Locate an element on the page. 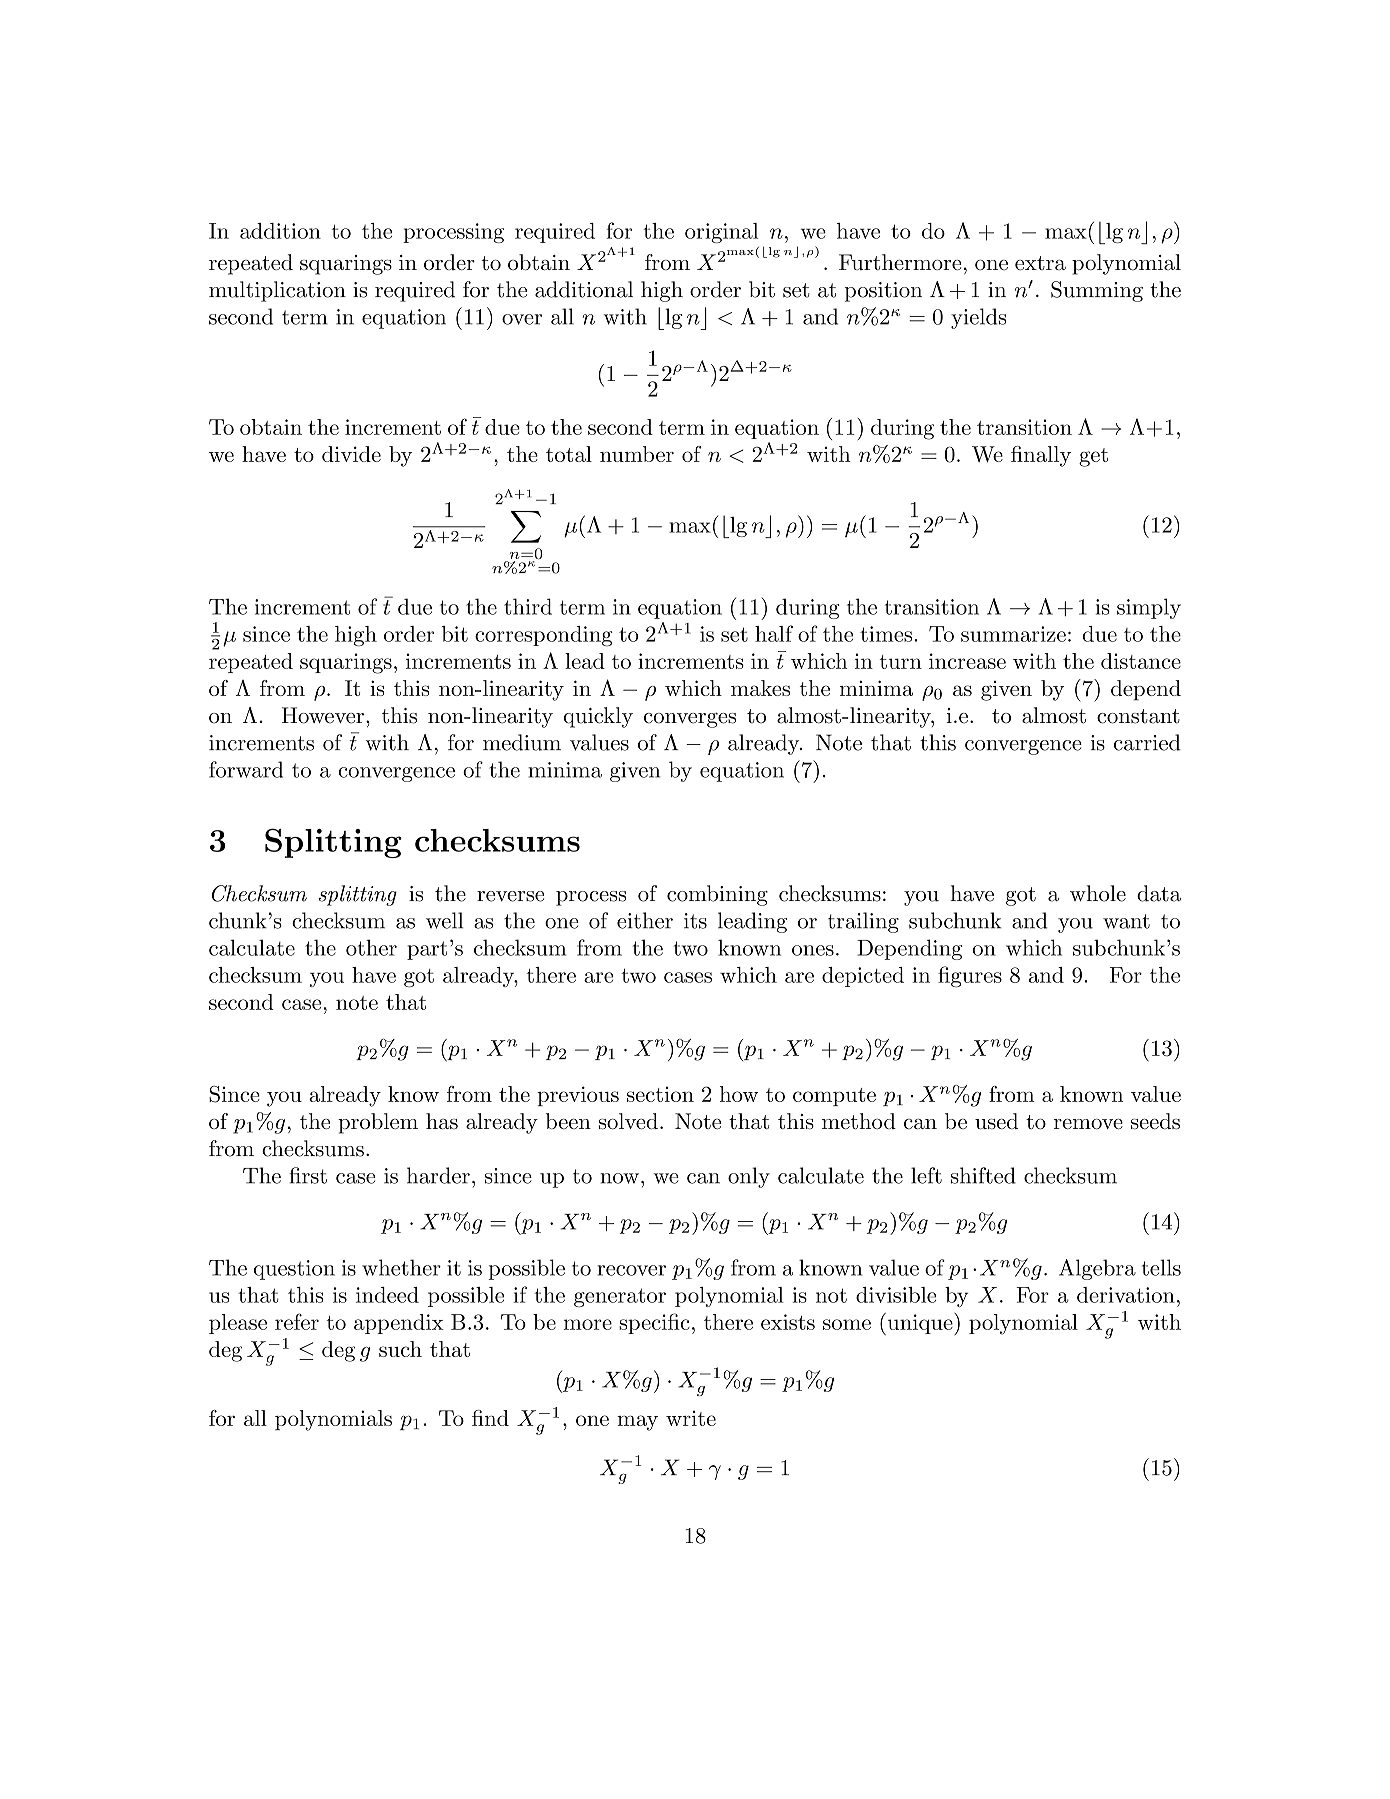  write is located at coordinates (691, 1418).
